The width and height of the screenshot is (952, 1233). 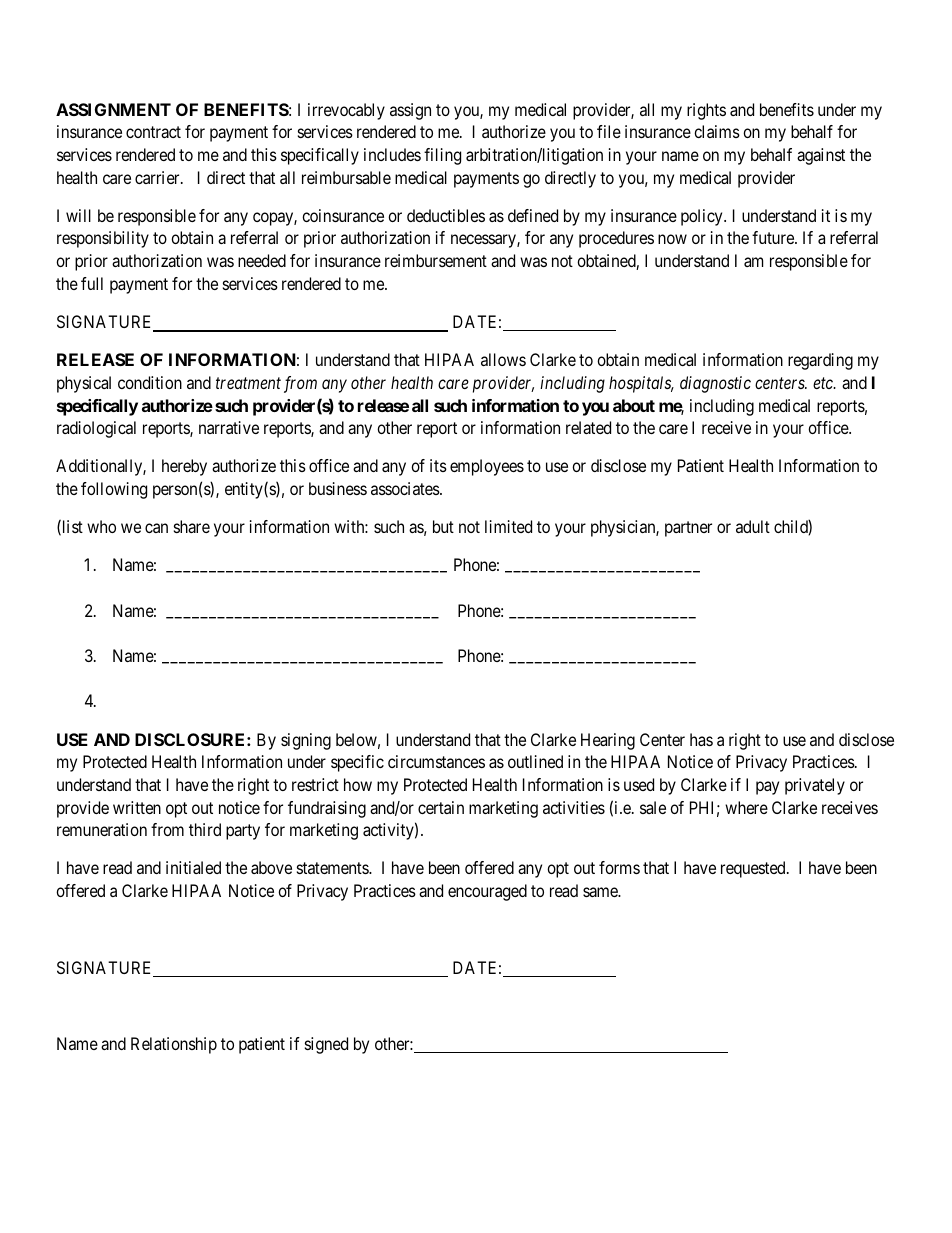 What do you see at coordinates (174, 1045) in the screenshot?
I see `Relationship` at bounding box center [174, 1045].
